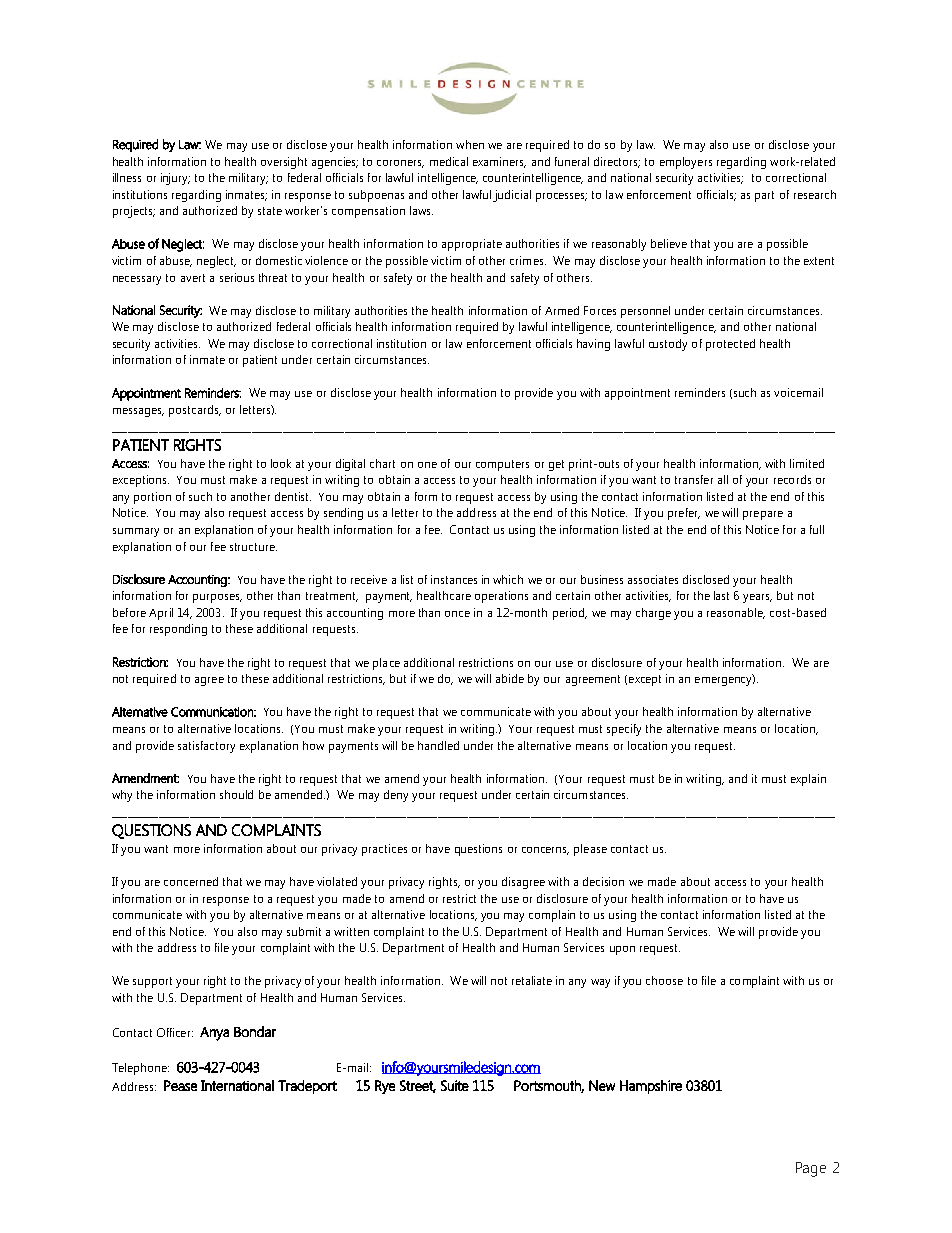  What do you see at coordinates (664, 980) in the screenshot?
I see `choose` at bounding box center [664, 980].
